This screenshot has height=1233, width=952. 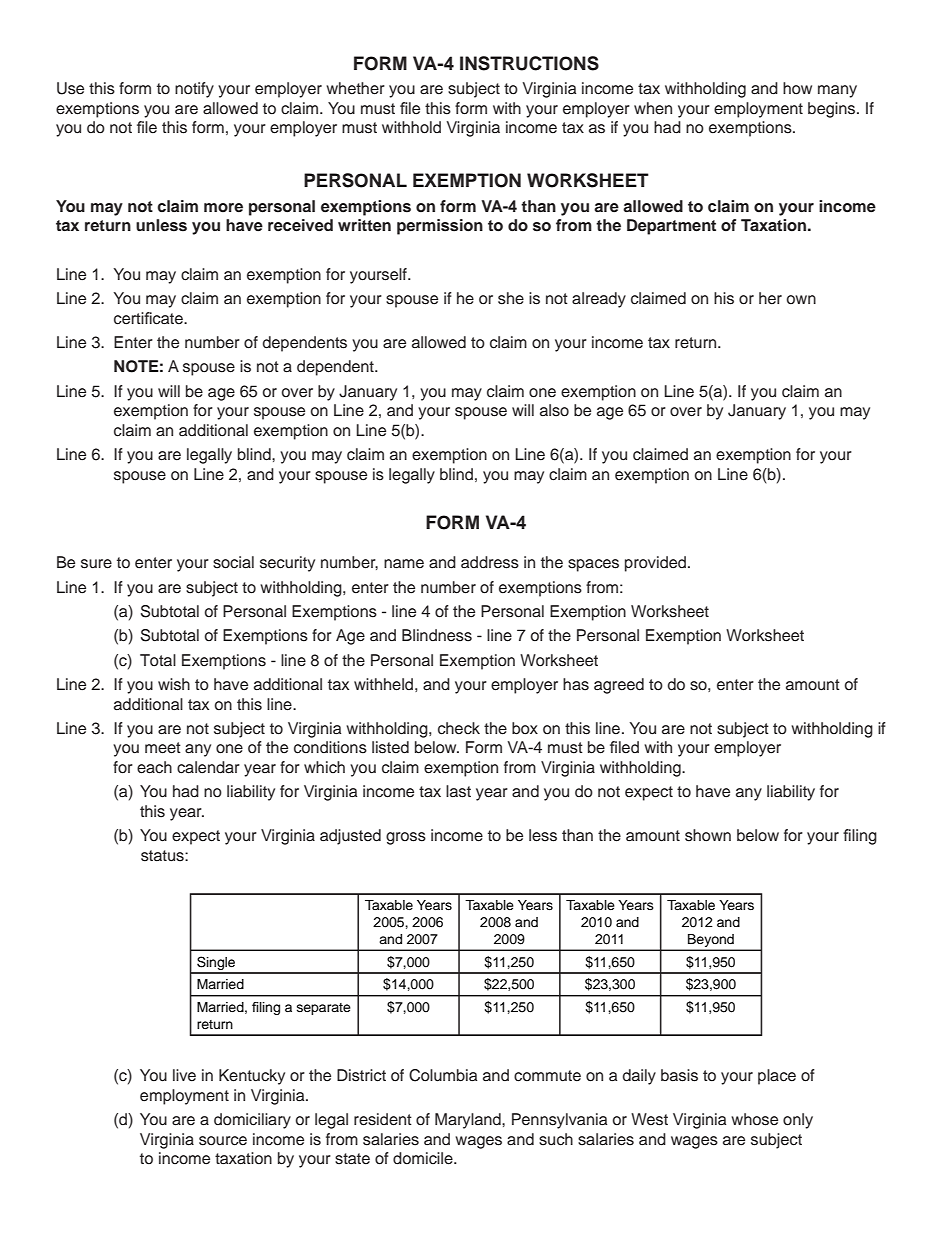 What do you see at coordinates (169, 319) in the screenshot?
I see `cate` at bounding box center [169, 319].
